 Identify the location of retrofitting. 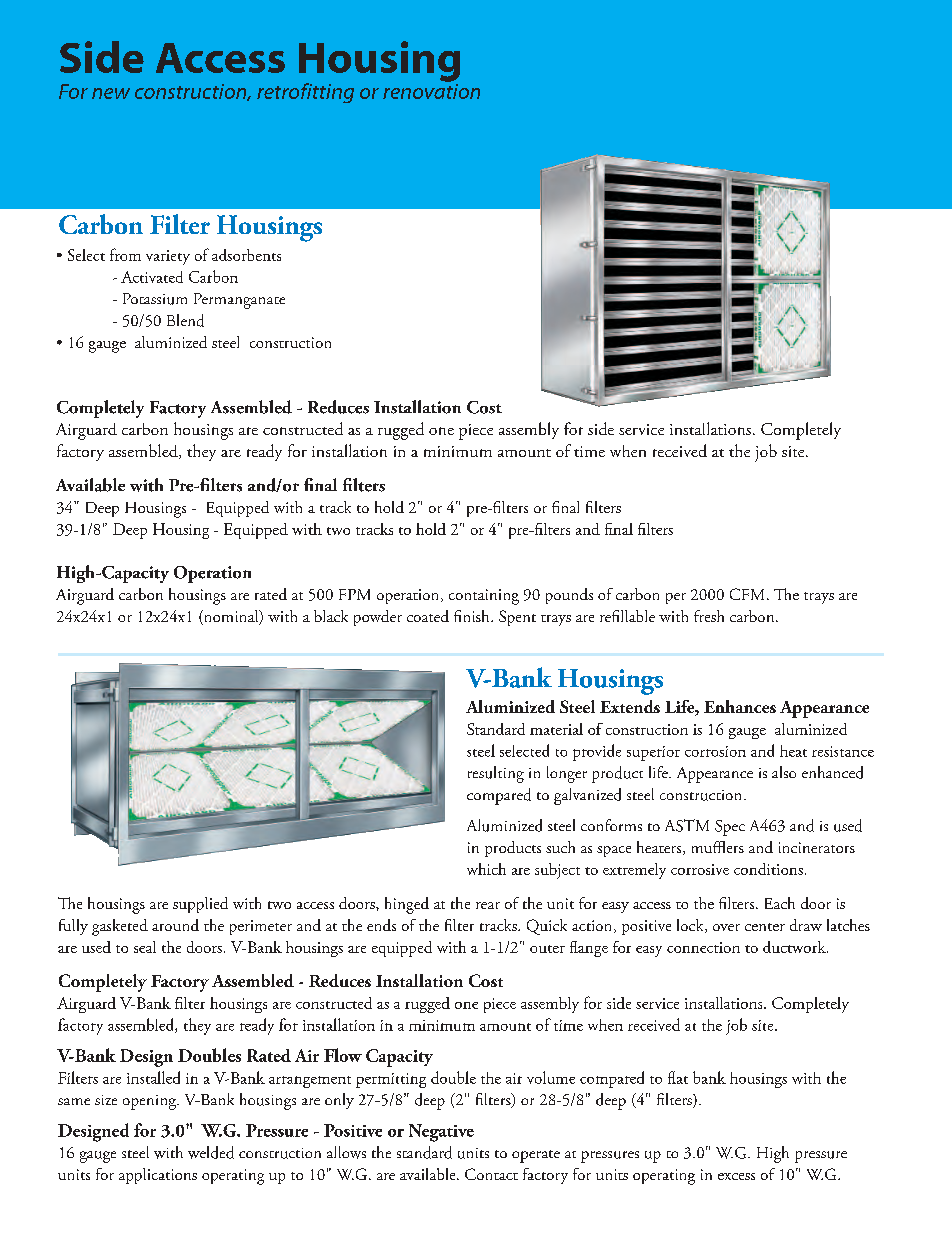
(305, 93).
